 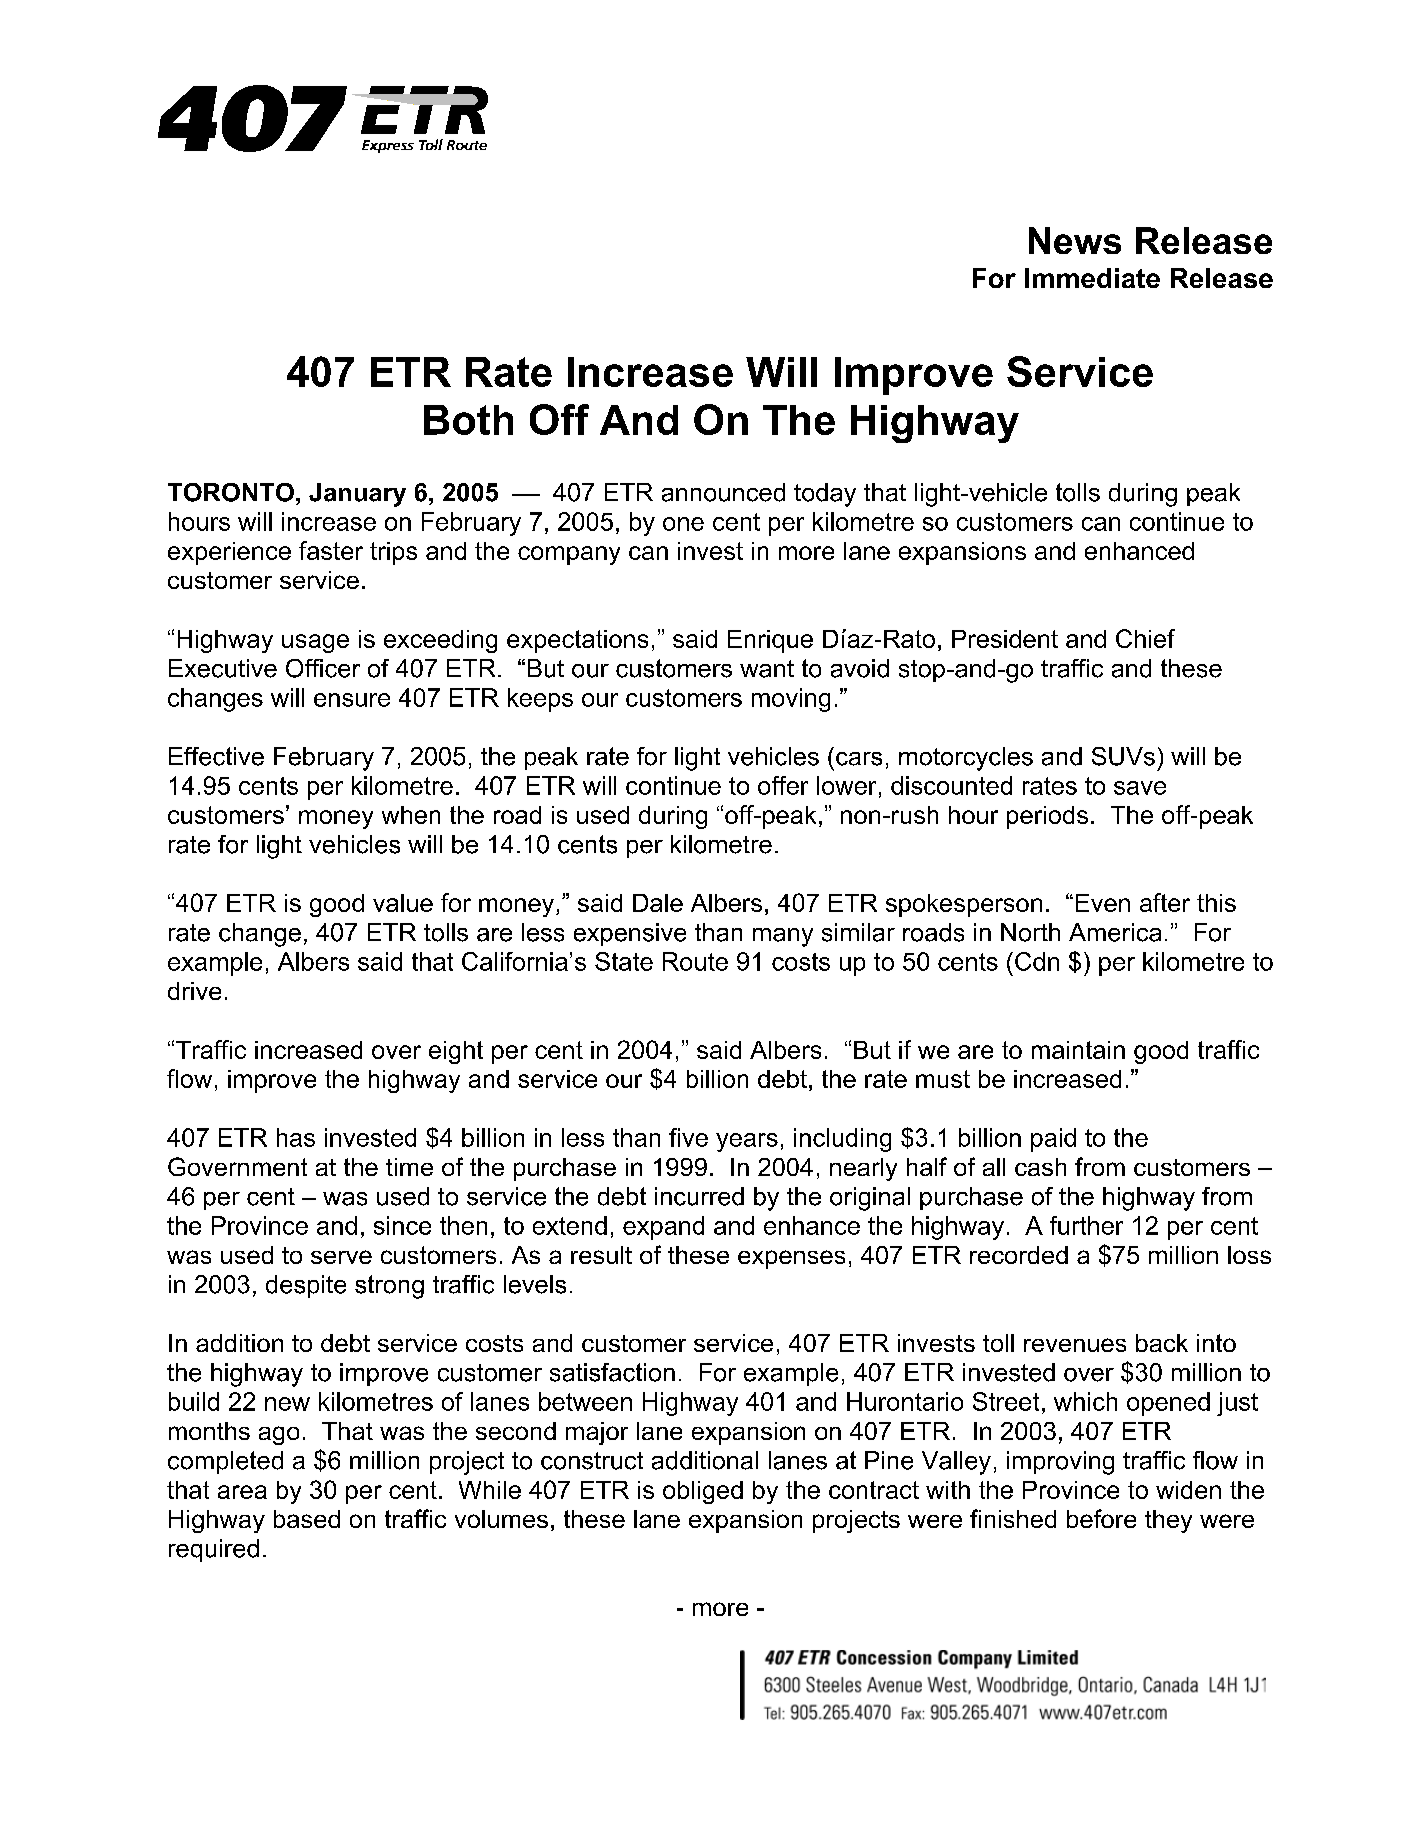 What do you see at coordinates (1092, 278) in the screenshot?
I see `Immediate` at bounding box center [1092, 278].
